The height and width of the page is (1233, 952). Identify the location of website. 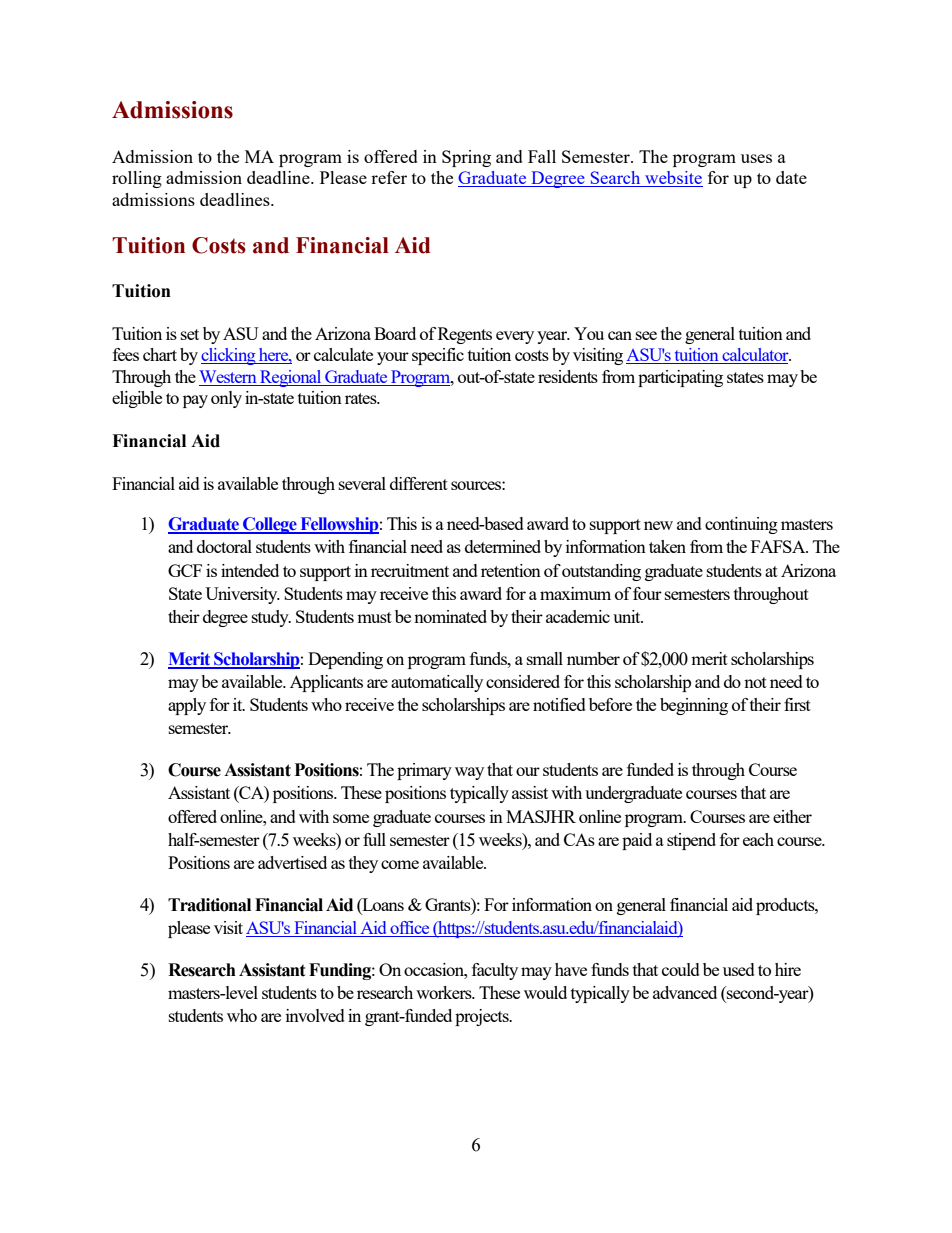
(673, 179).
